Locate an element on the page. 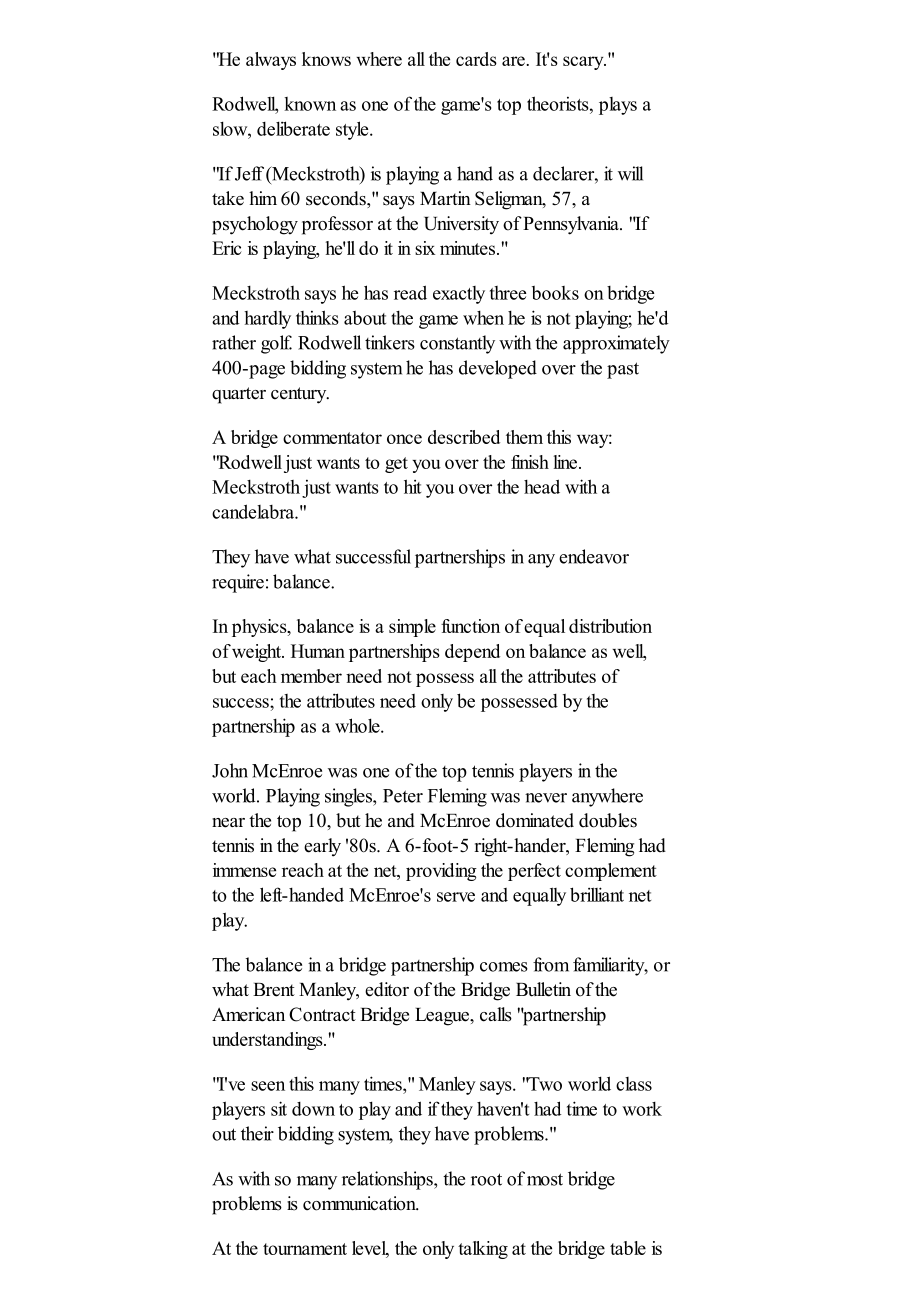  scary is located at coordinates (584, 63).
